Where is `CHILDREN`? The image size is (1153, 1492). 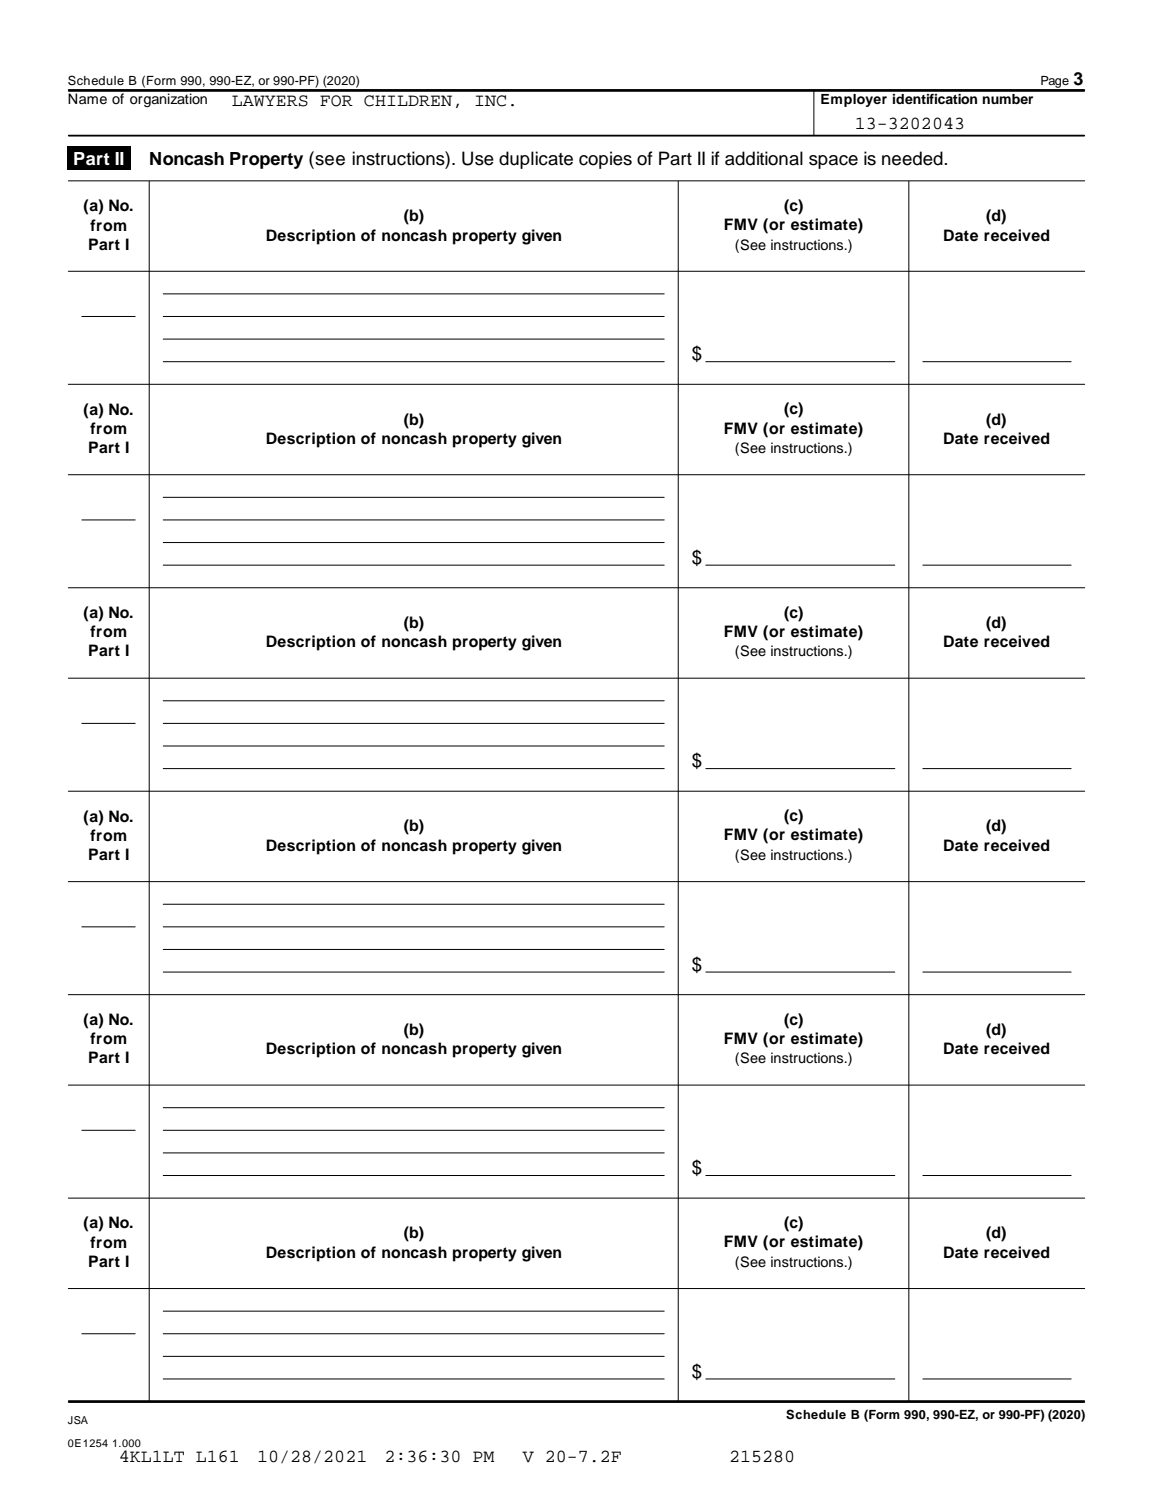
CHILDREN is located at coordinates (408, 101).
